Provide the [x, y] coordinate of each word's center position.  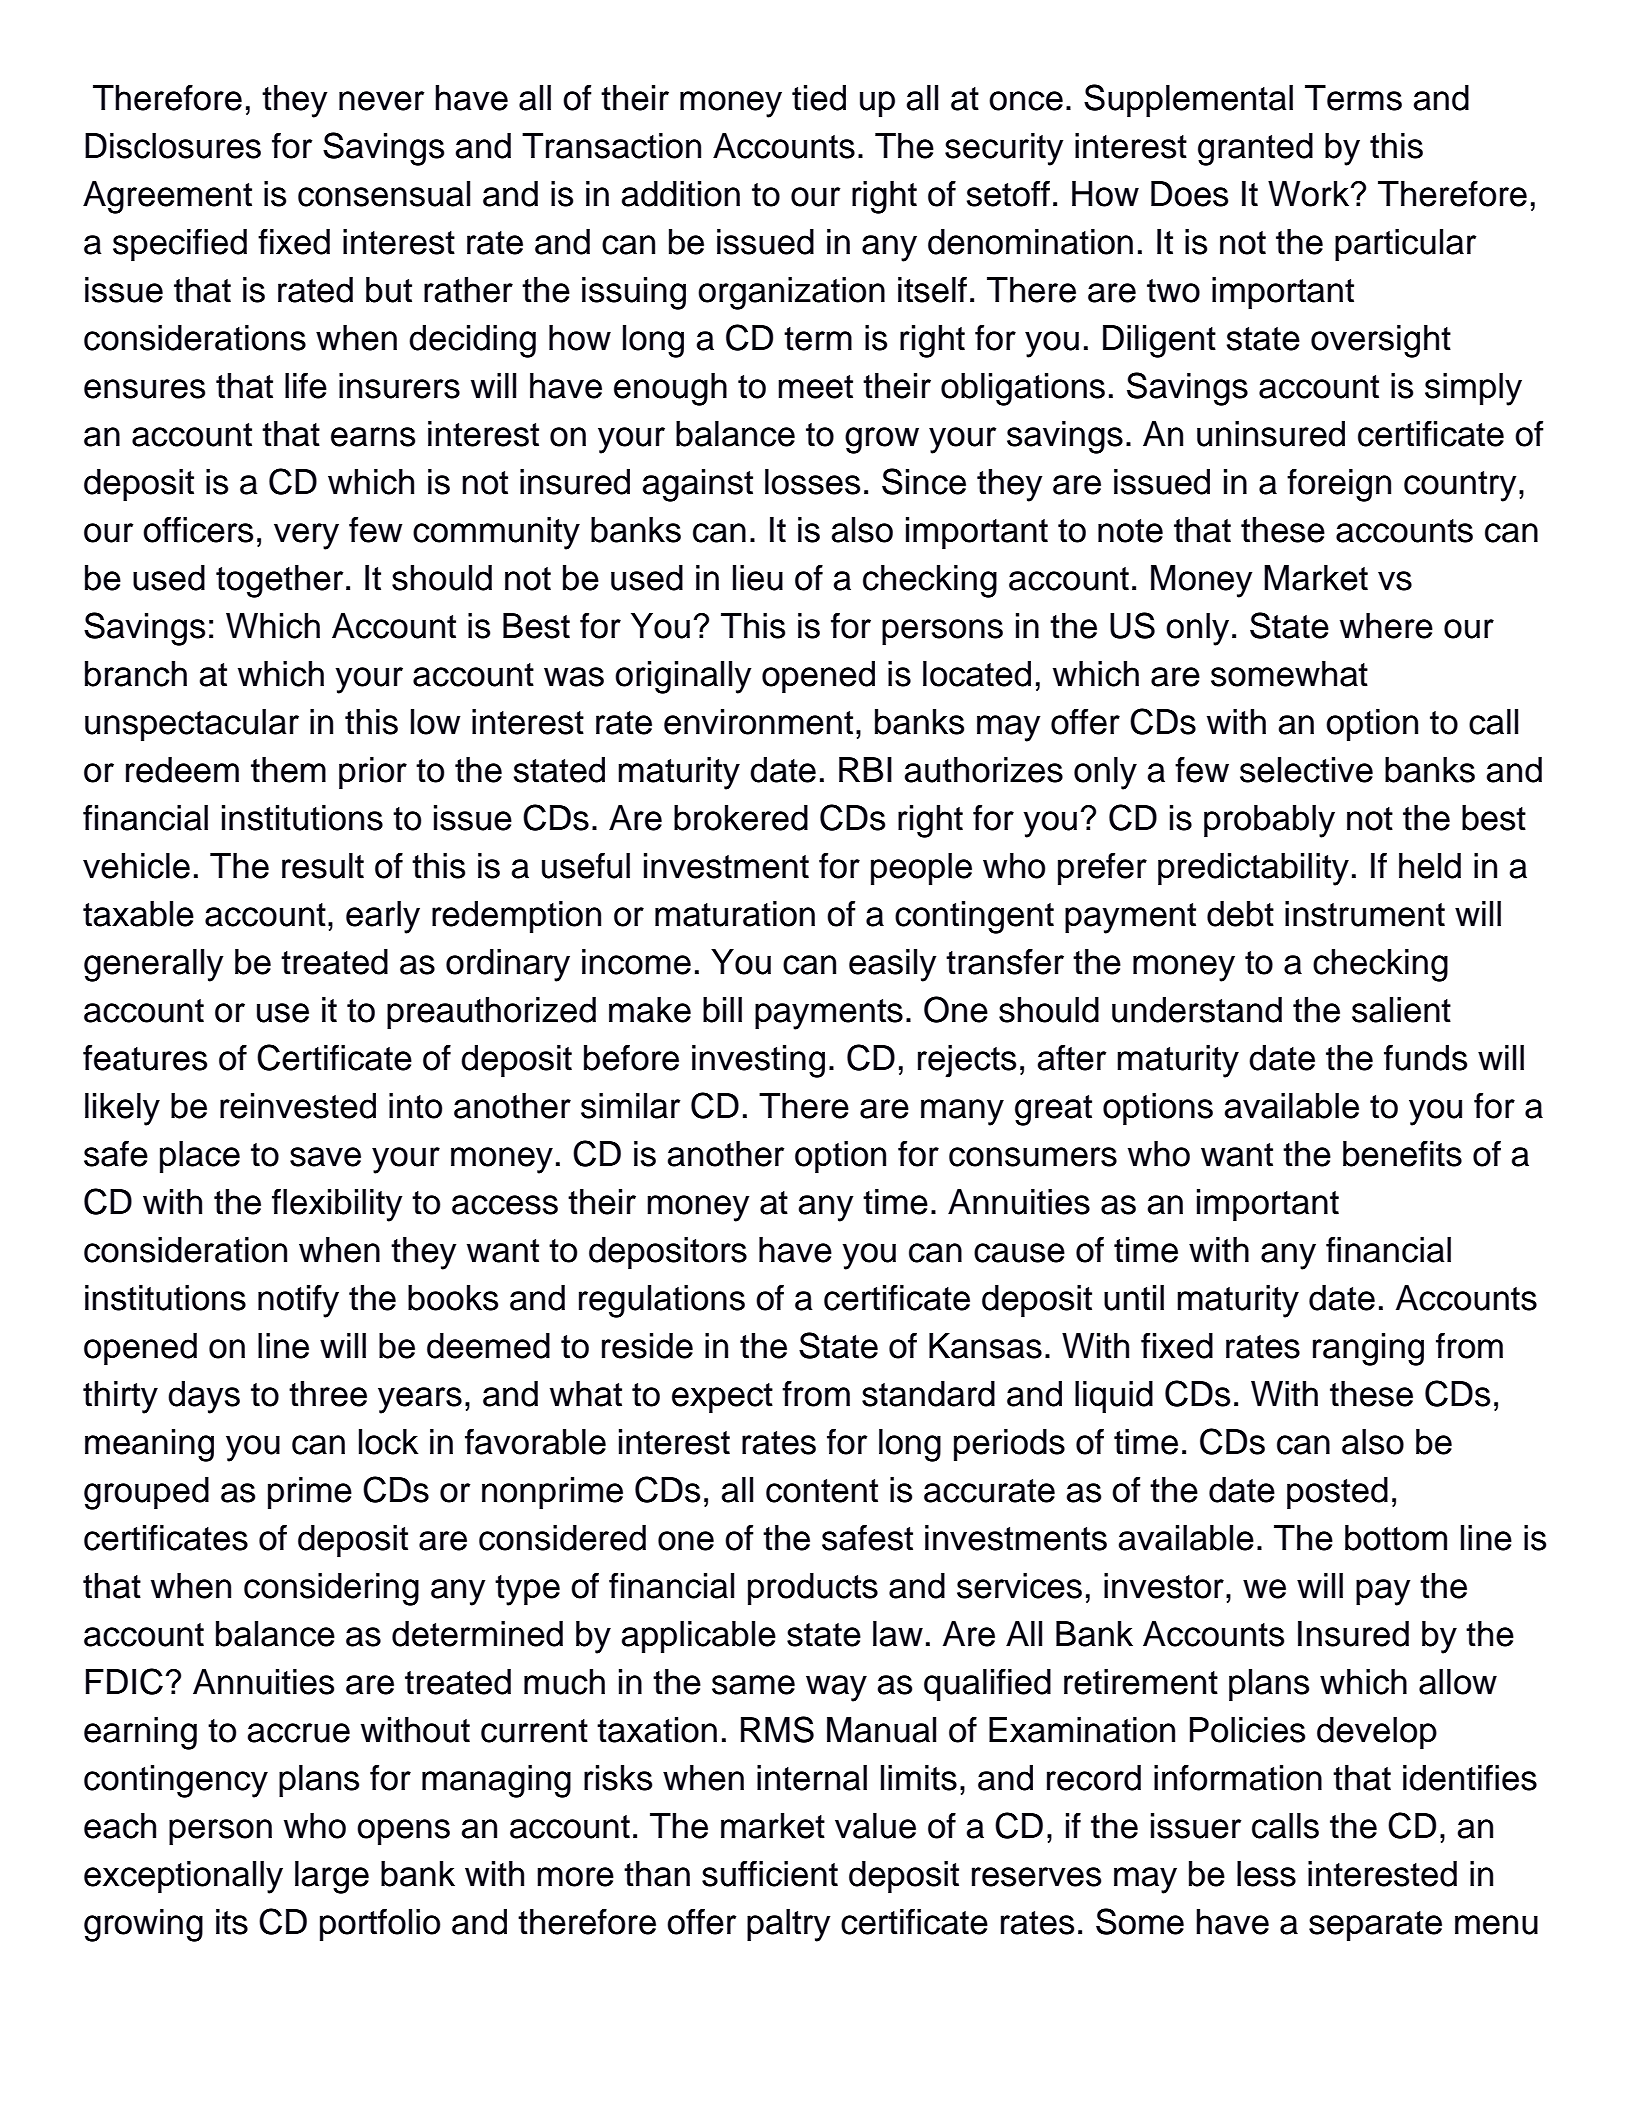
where [1386, 626]
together [279, 581]
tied [819, 98]
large [332, 1877]
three [328, 1394]
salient [1401, 1010]
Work [1310, 194]
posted [1337, 1493]
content [822, 1491]
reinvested [298, 1106]
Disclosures [173, 146]
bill [722, 1010]
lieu [758, 578]
